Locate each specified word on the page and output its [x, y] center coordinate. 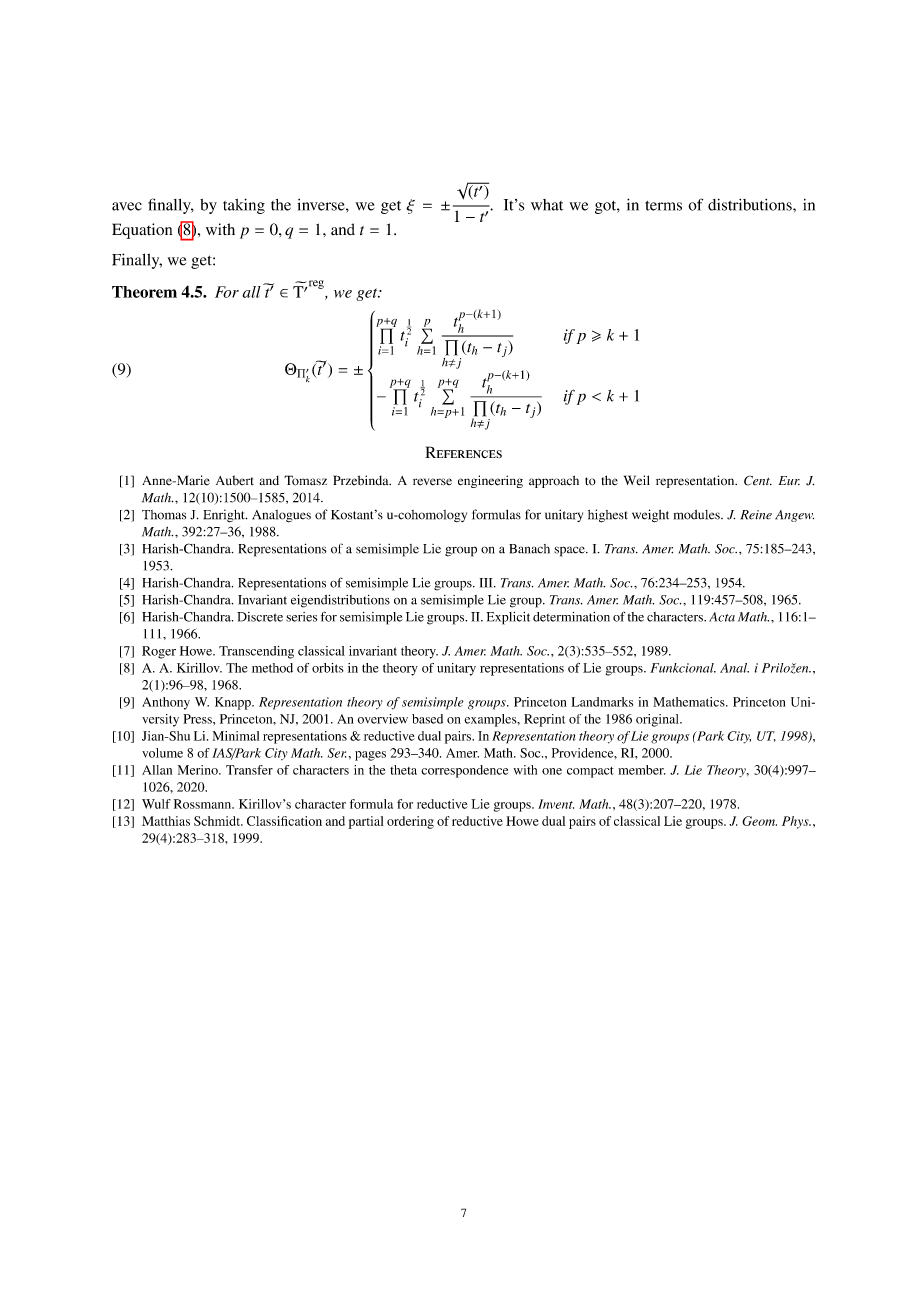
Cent [758, 480]
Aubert [235, 480]
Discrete [260, 617]
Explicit [508, 618]
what [547, 205]
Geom [759, 821]
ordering [410, 822]
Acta [722, 617]
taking [244, 206]
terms [663, 206]
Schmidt [218, 821]
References [463, 452]
